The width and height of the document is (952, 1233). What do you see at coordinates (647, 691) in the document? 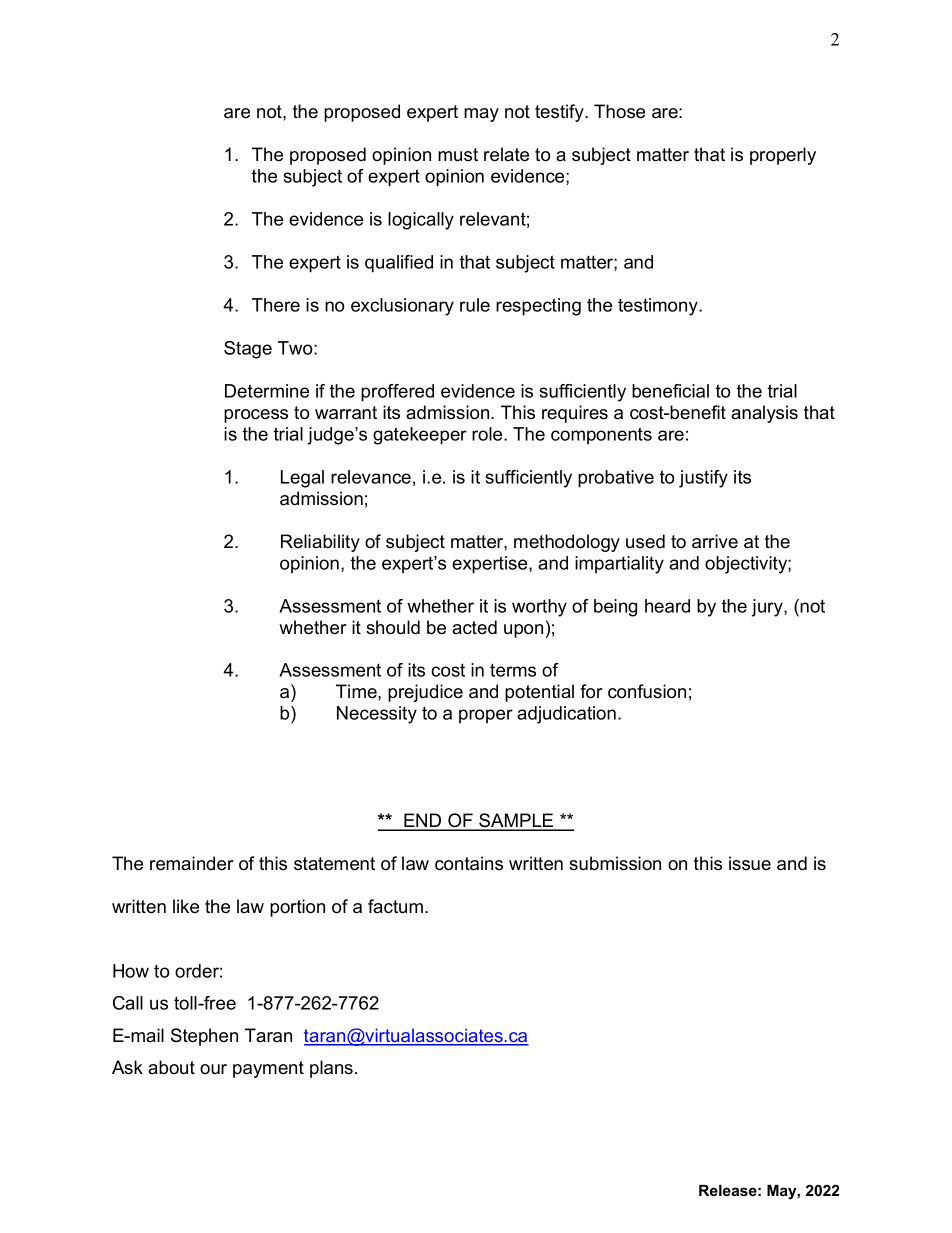
I see `confusion` at bounding box center [647, 691].
